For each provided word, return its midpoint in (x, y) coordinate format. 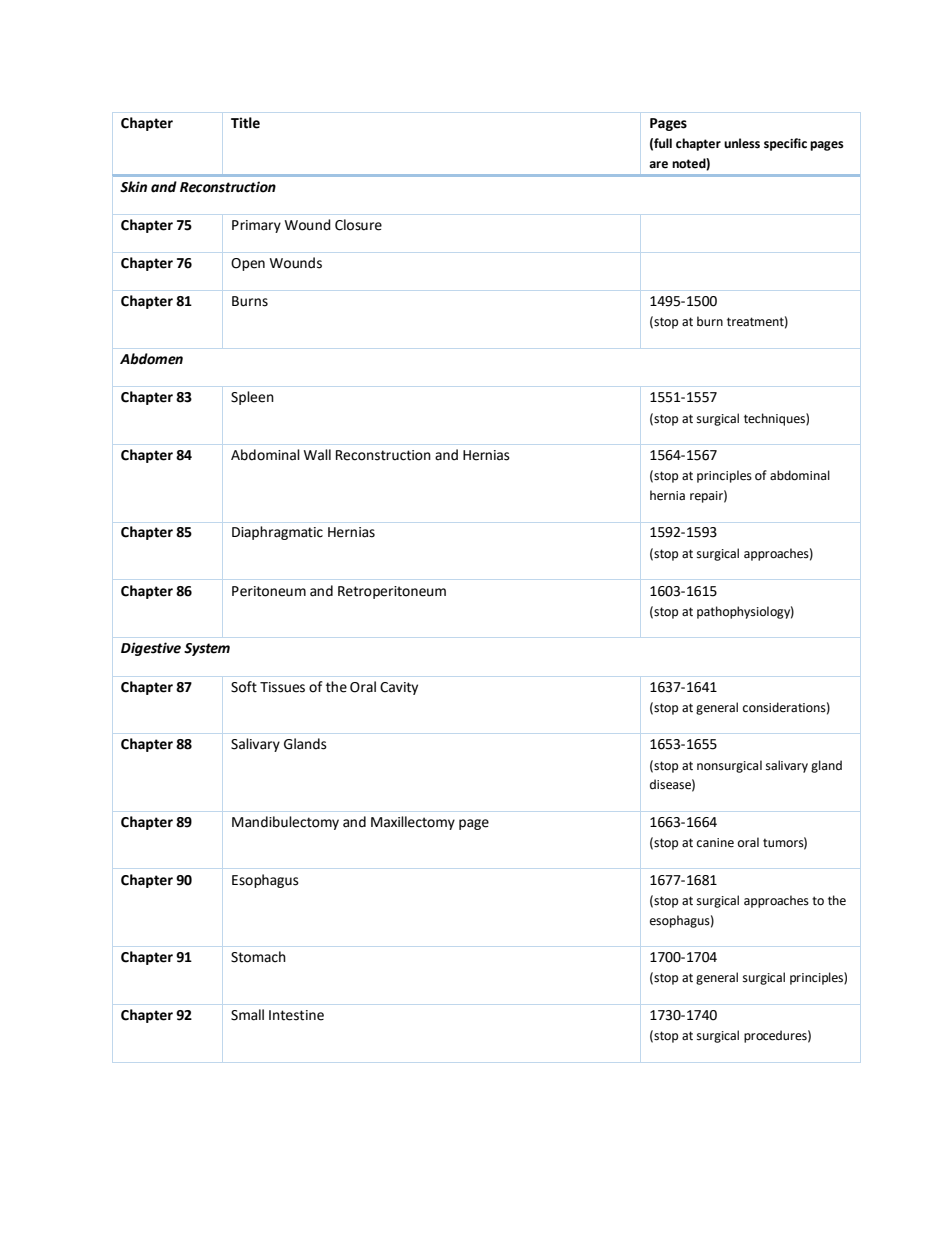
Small (247, 1015)
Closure (358, 225)
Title (245, 123)
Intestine (296, 1015)
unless (742, 143)
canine (715, 843)
